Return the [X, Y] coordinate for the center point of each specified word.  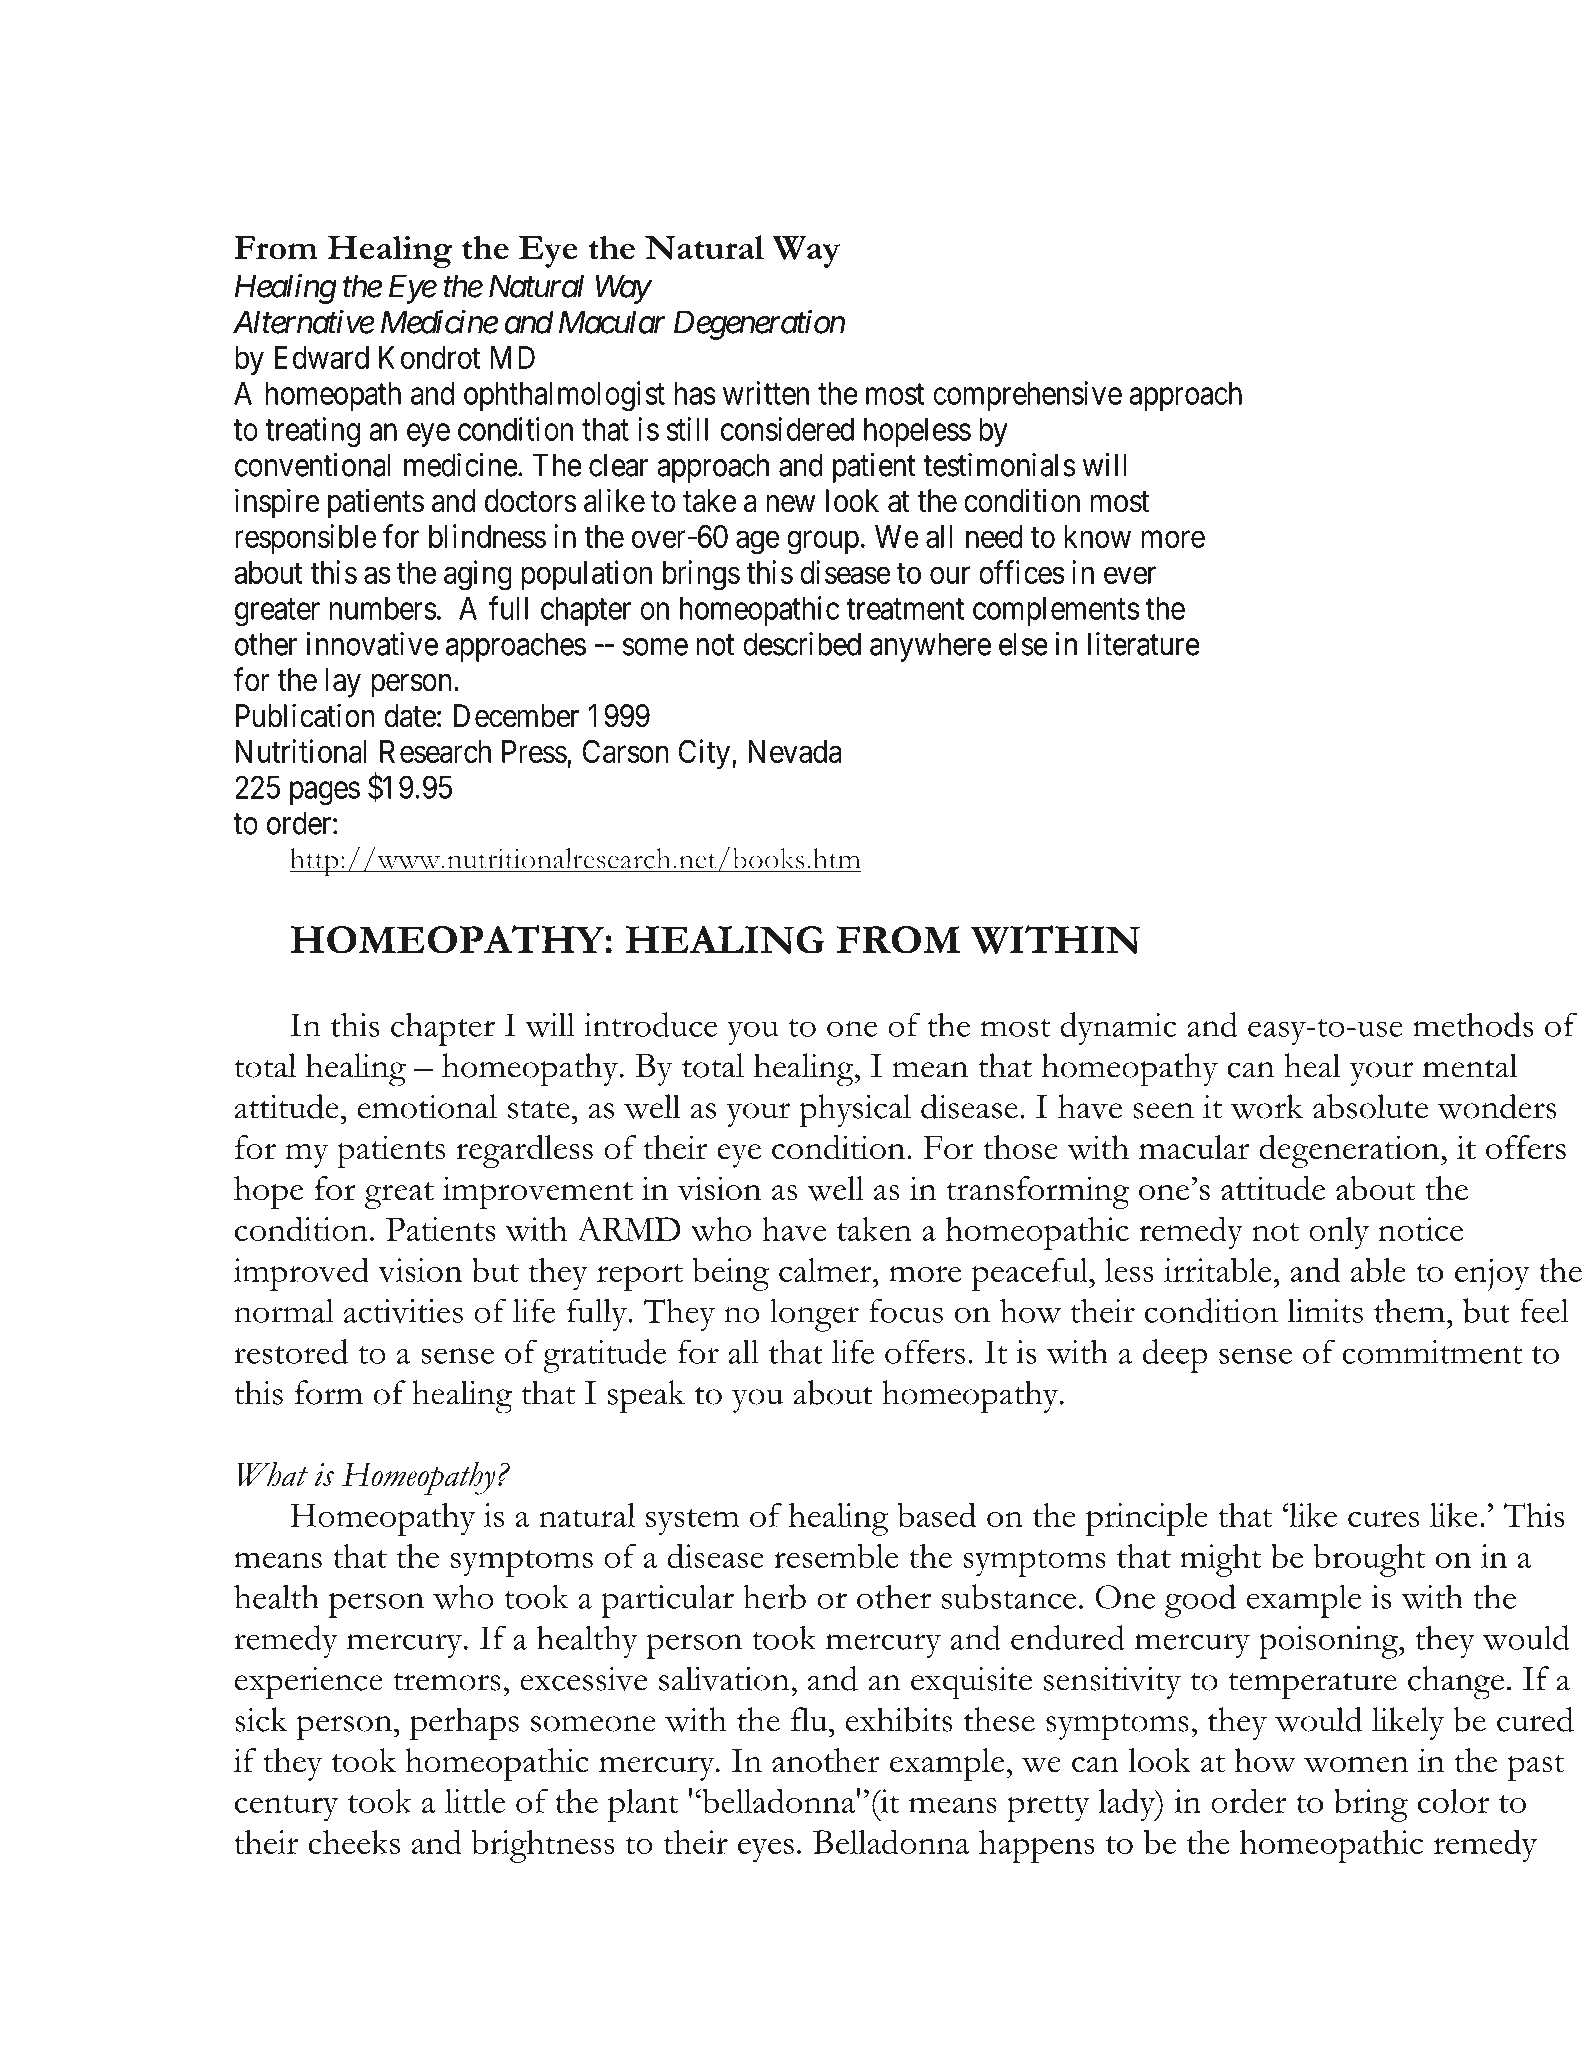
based [937, 1515]
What [272, 1474]
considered [787, 429]
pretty [1048, 1808]
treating [312, 432]
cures [1383, 1519]
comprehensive [1027, 396]
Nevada [795, 751]
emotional [427, 1106]
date [410, 716]
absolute [1370, 1106]
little [475, 1801]
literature [1144, 644]
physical [855, 1111]
